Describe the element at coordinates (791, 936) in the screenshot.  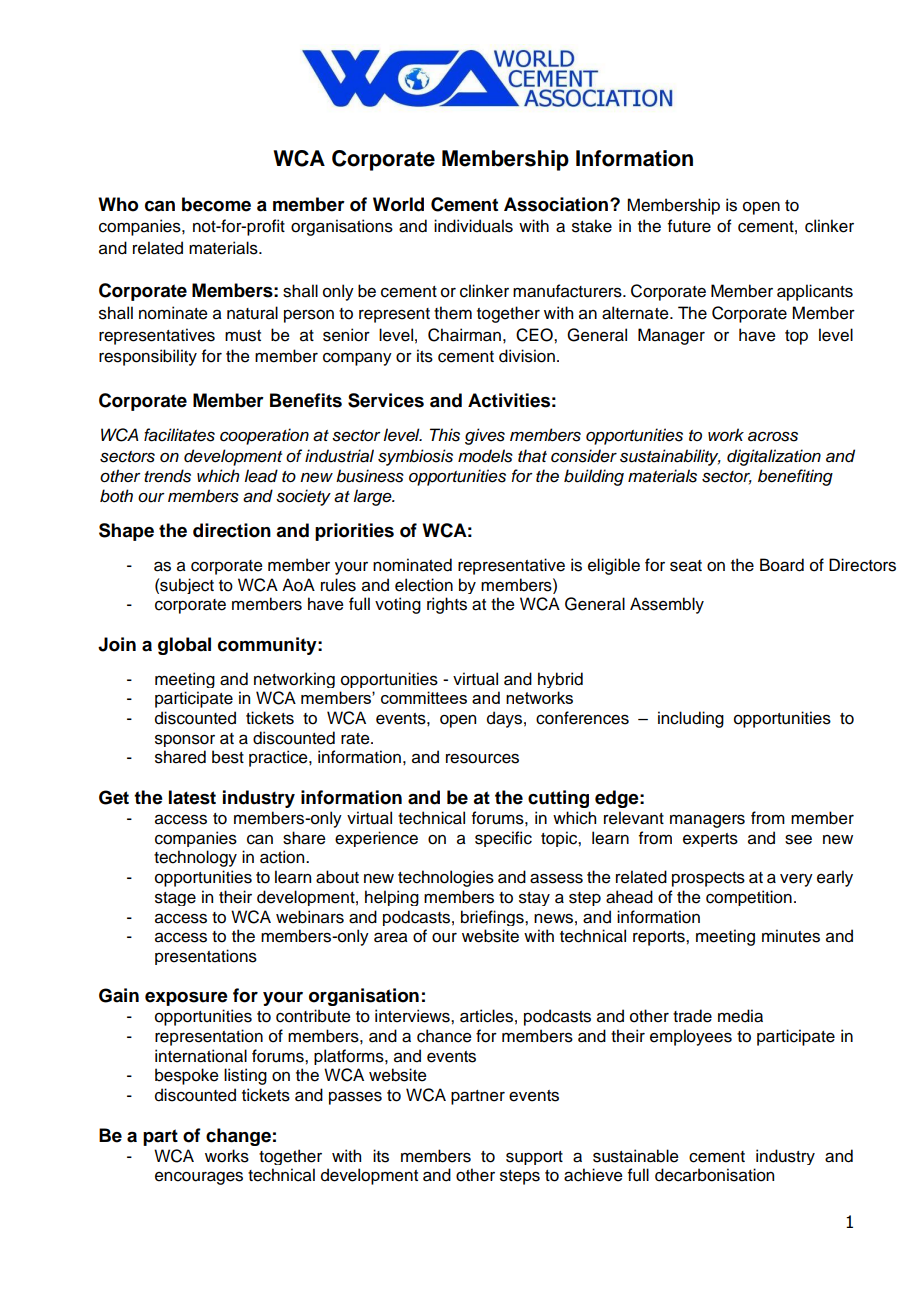
I see `minutes` at that location.
